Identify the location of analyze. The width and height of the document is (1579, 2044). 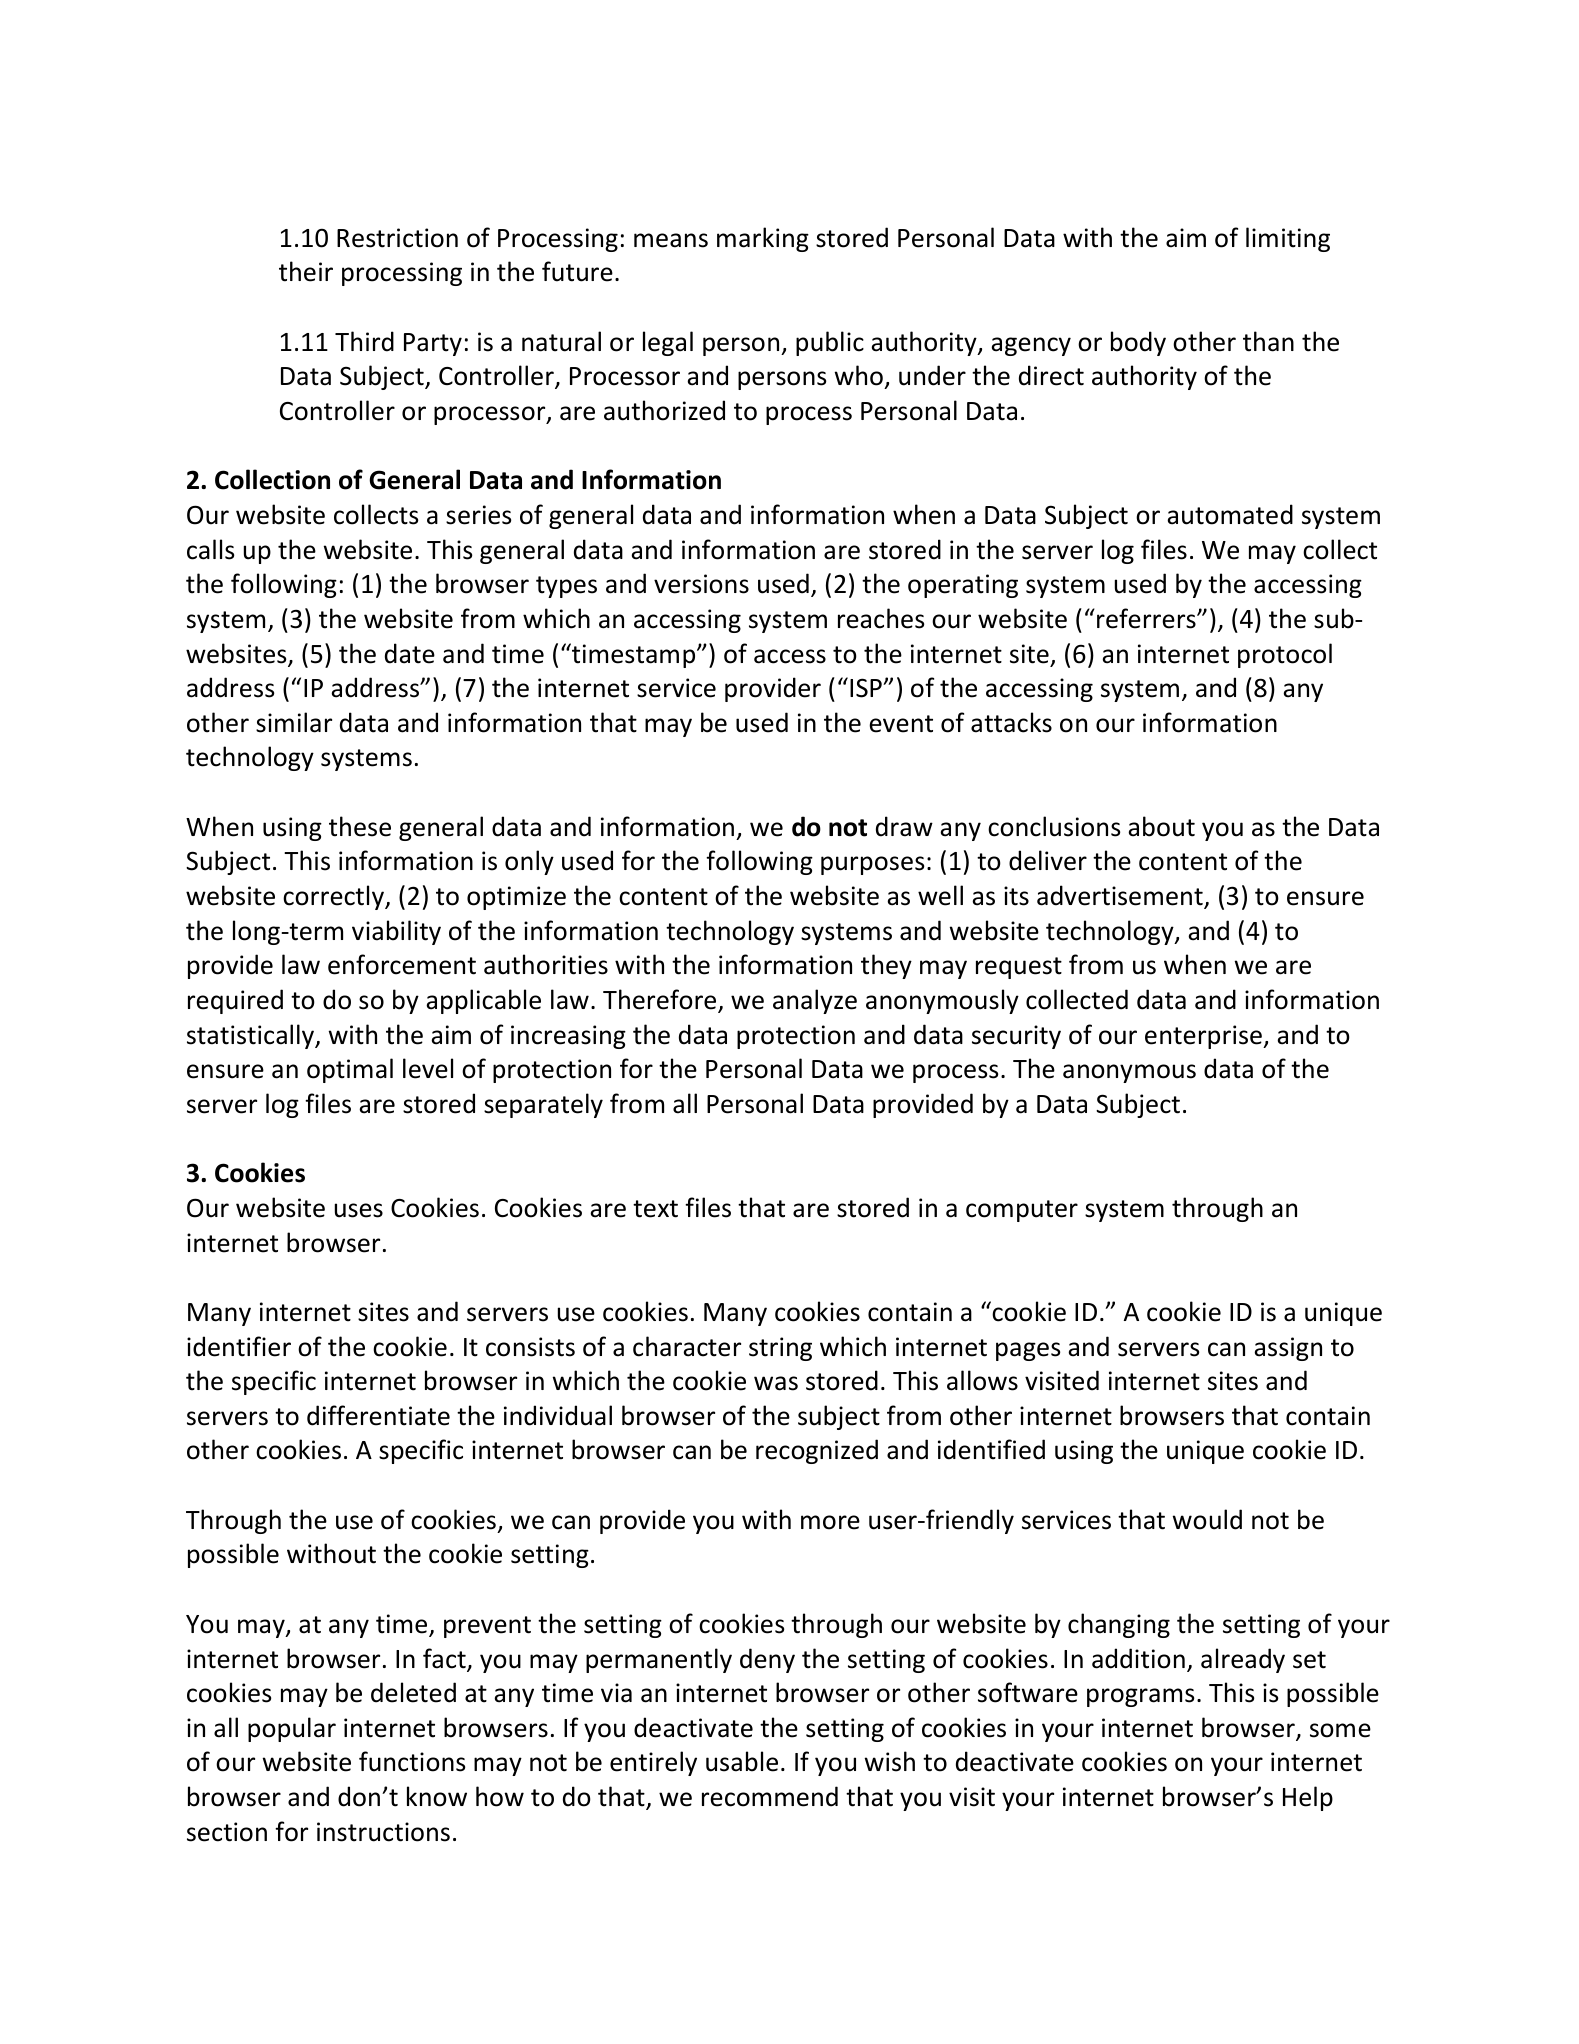
(815, 1001).
